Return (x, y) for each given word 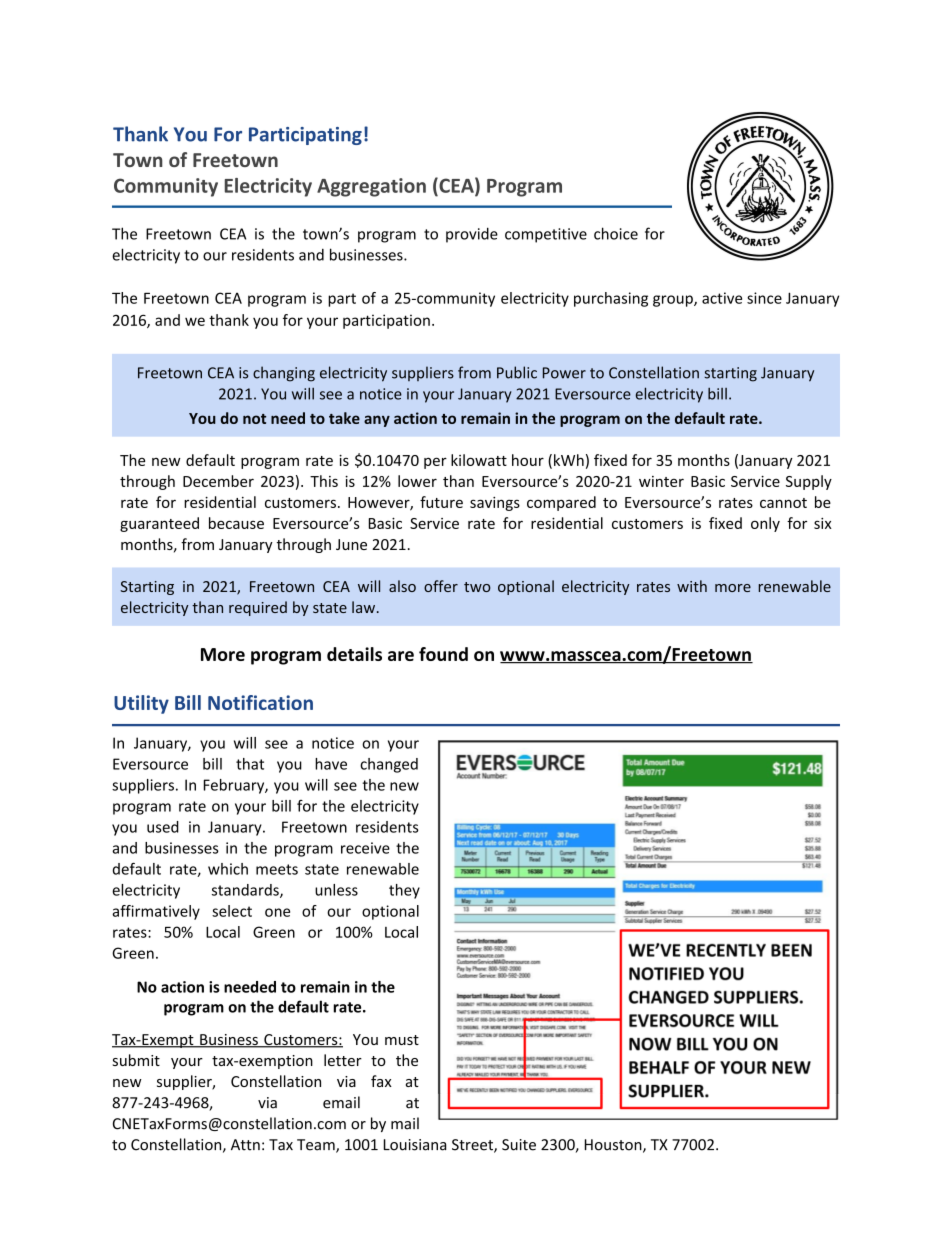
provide (472, 235)
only (765, 524)
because (236, 523)
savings (495, 504)
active (722, 298)
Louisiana (415, 1145)
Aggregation (371, 187)
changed (389, 765)
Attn (245, 1145)
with (692, 586)
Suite (519, 1145)
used (163, 827)
